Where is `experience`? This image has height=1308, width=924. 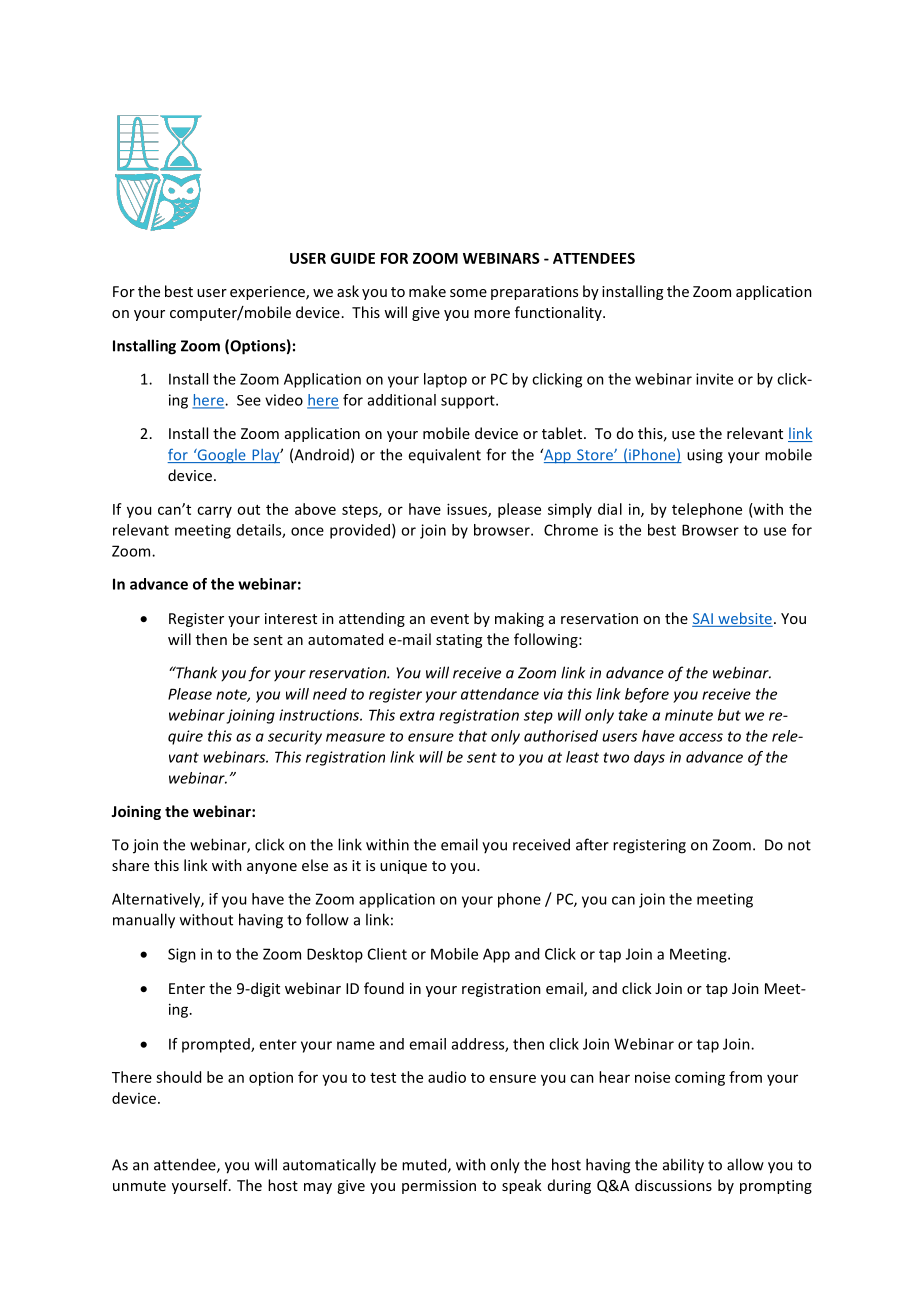 experience is located at coordinates (268, 293).
